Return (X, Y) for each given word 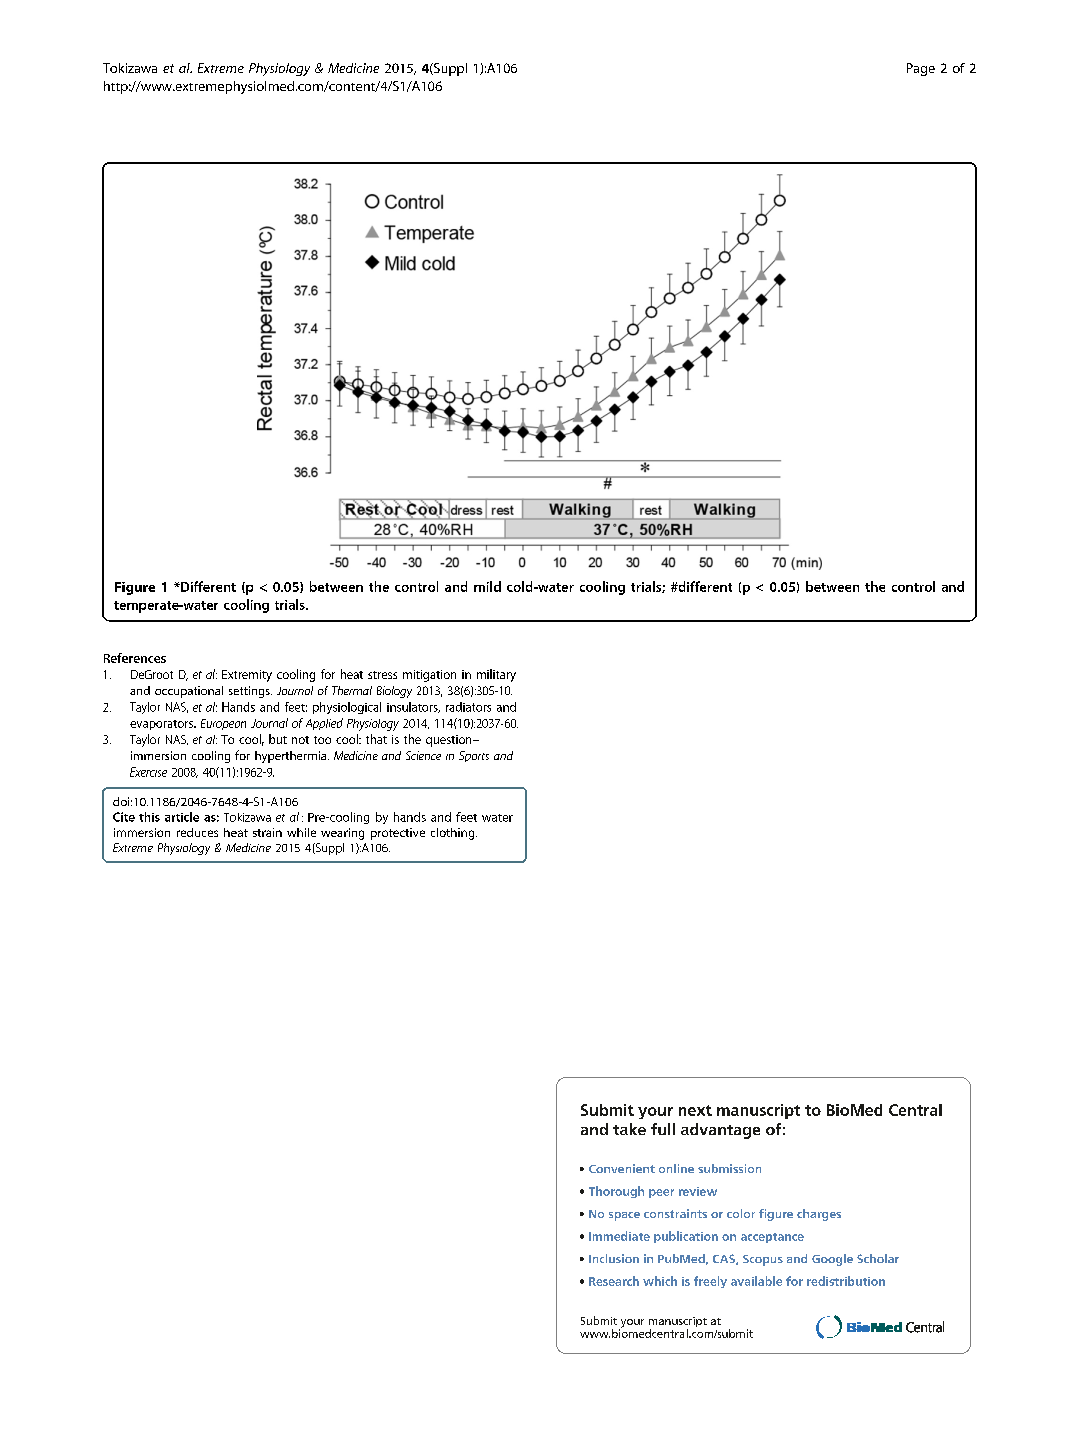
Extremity (247, 676)
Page (921, 69)
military (496, 675)
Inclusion (614, 1258)
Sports (474, 756)
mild (487, 586)
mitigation (429, 676)
